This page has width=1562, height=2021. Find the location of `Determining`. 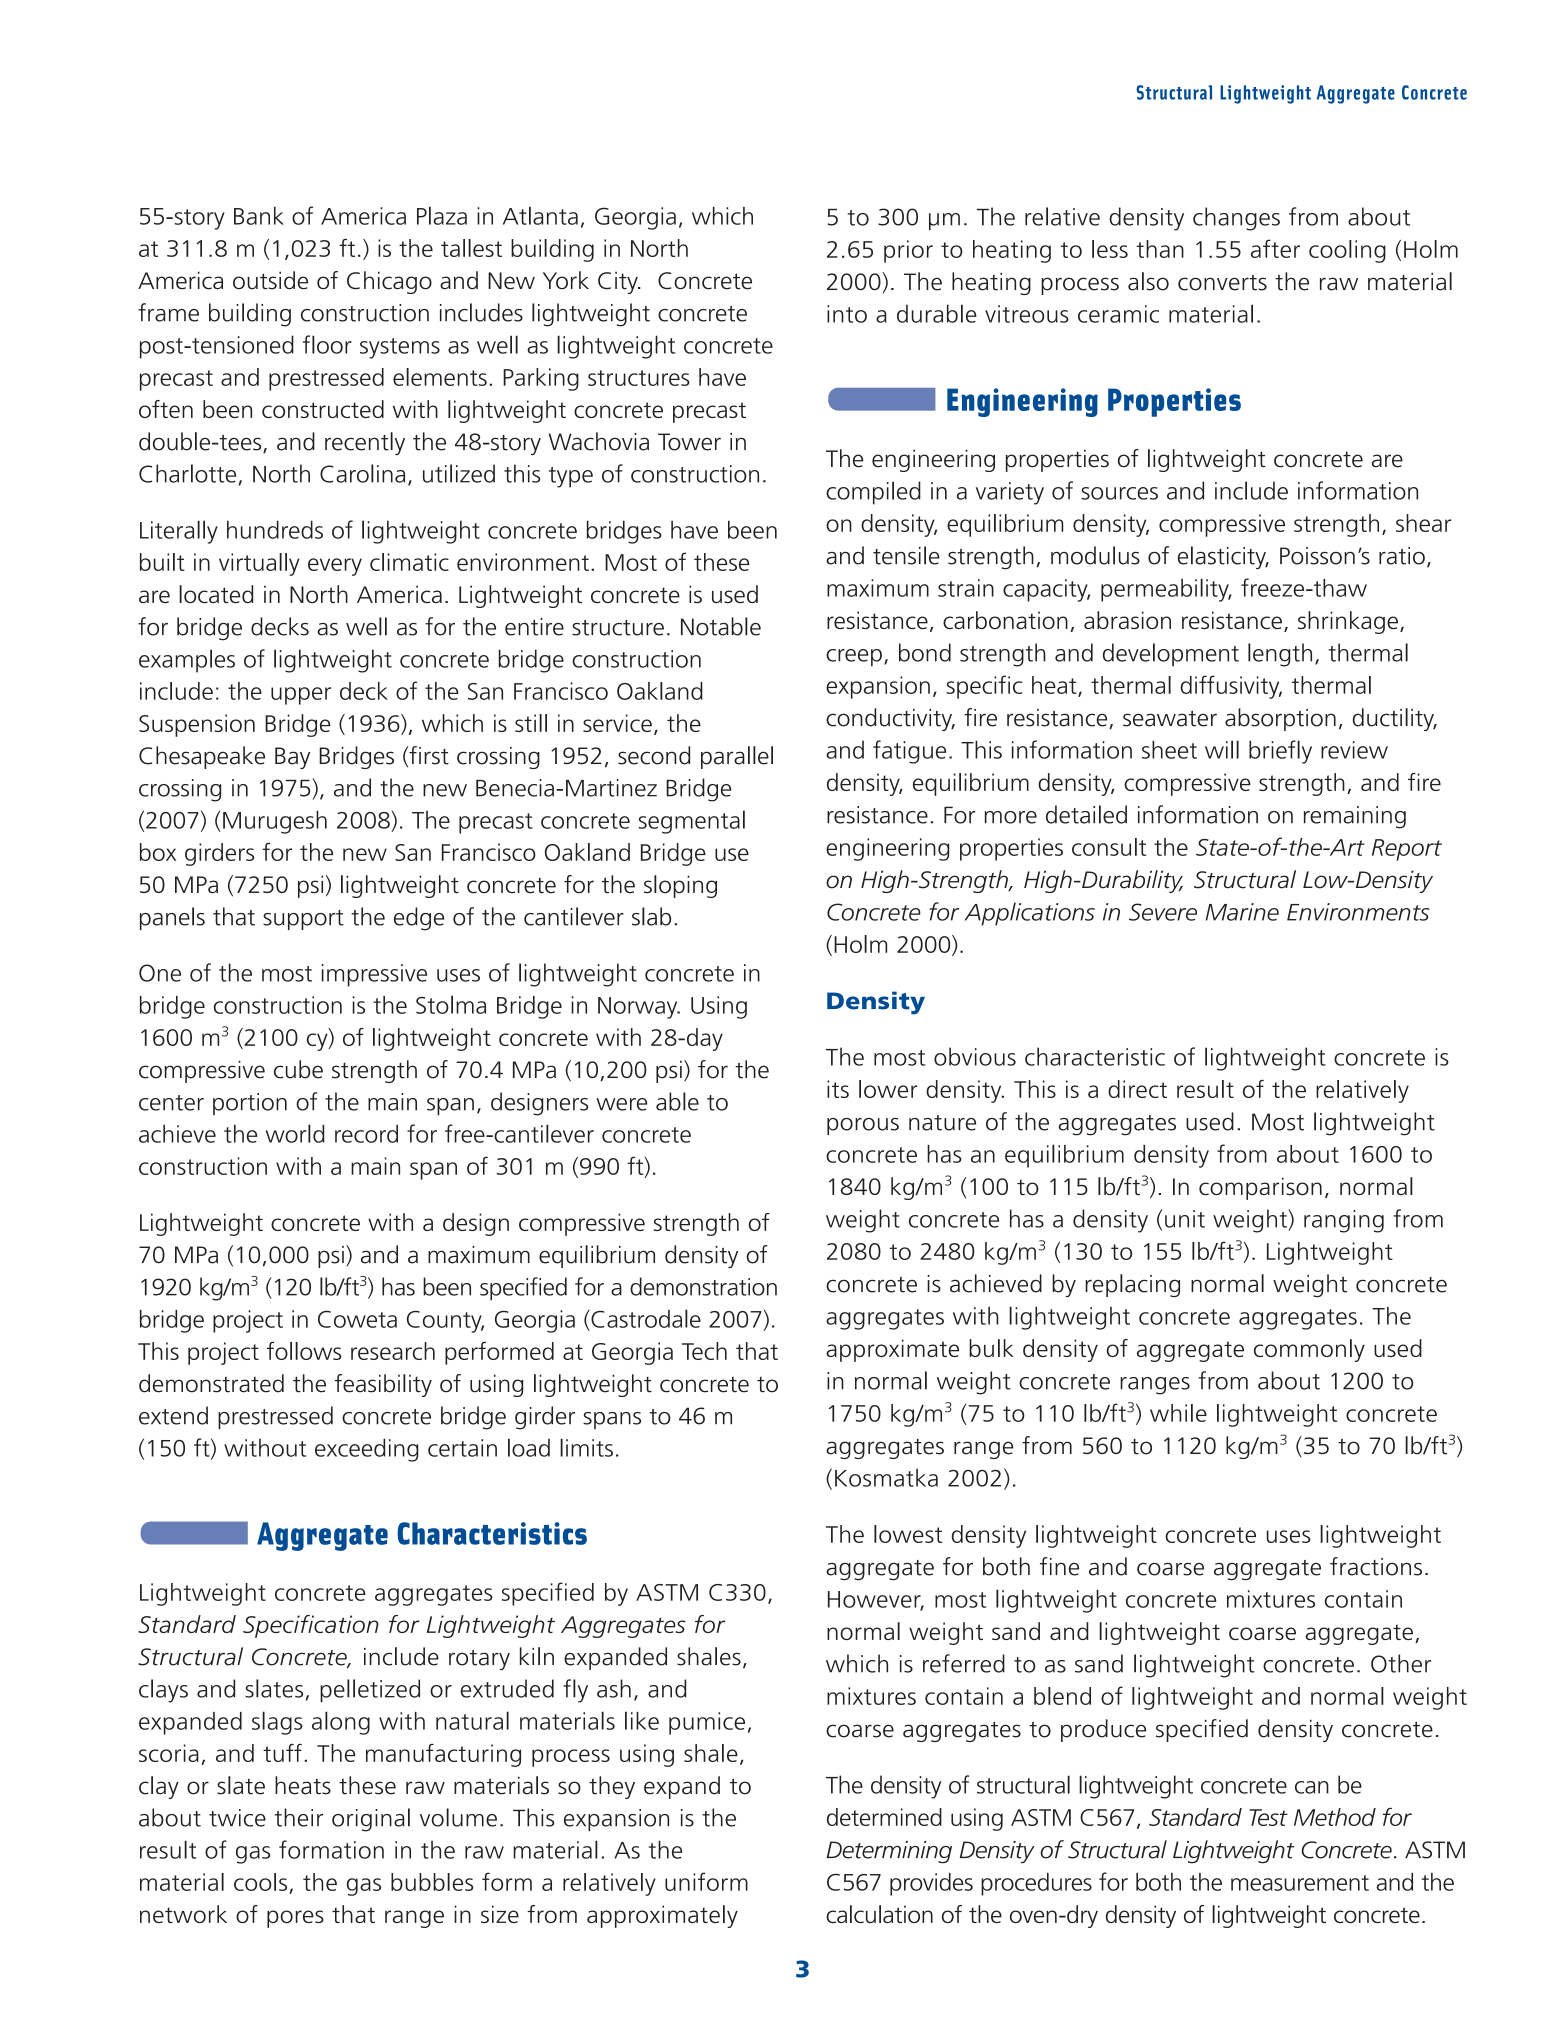

Determining is located at coordinates (889, 1852).
